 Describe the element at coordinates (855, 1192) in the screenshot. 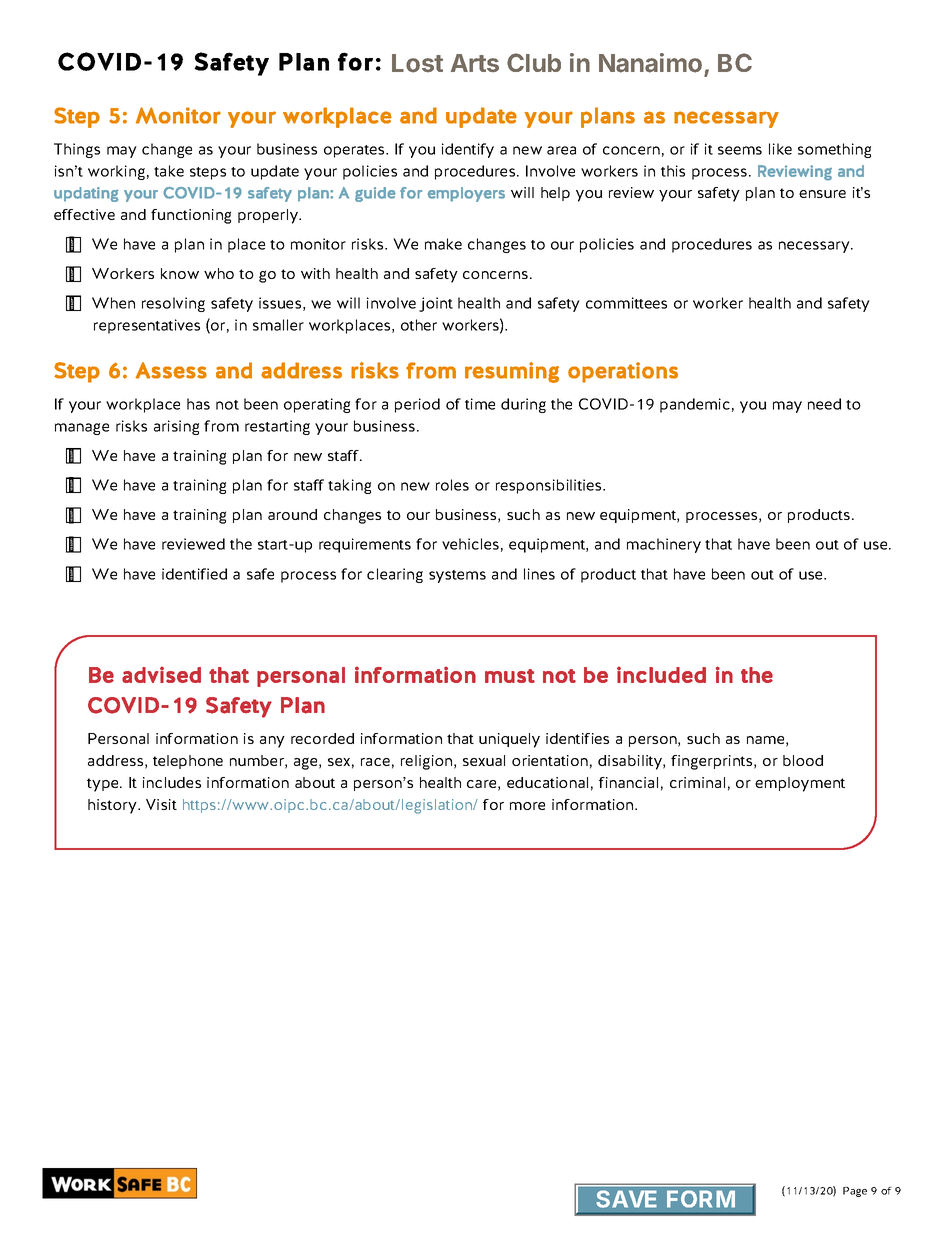

I see `Page` at that location.
